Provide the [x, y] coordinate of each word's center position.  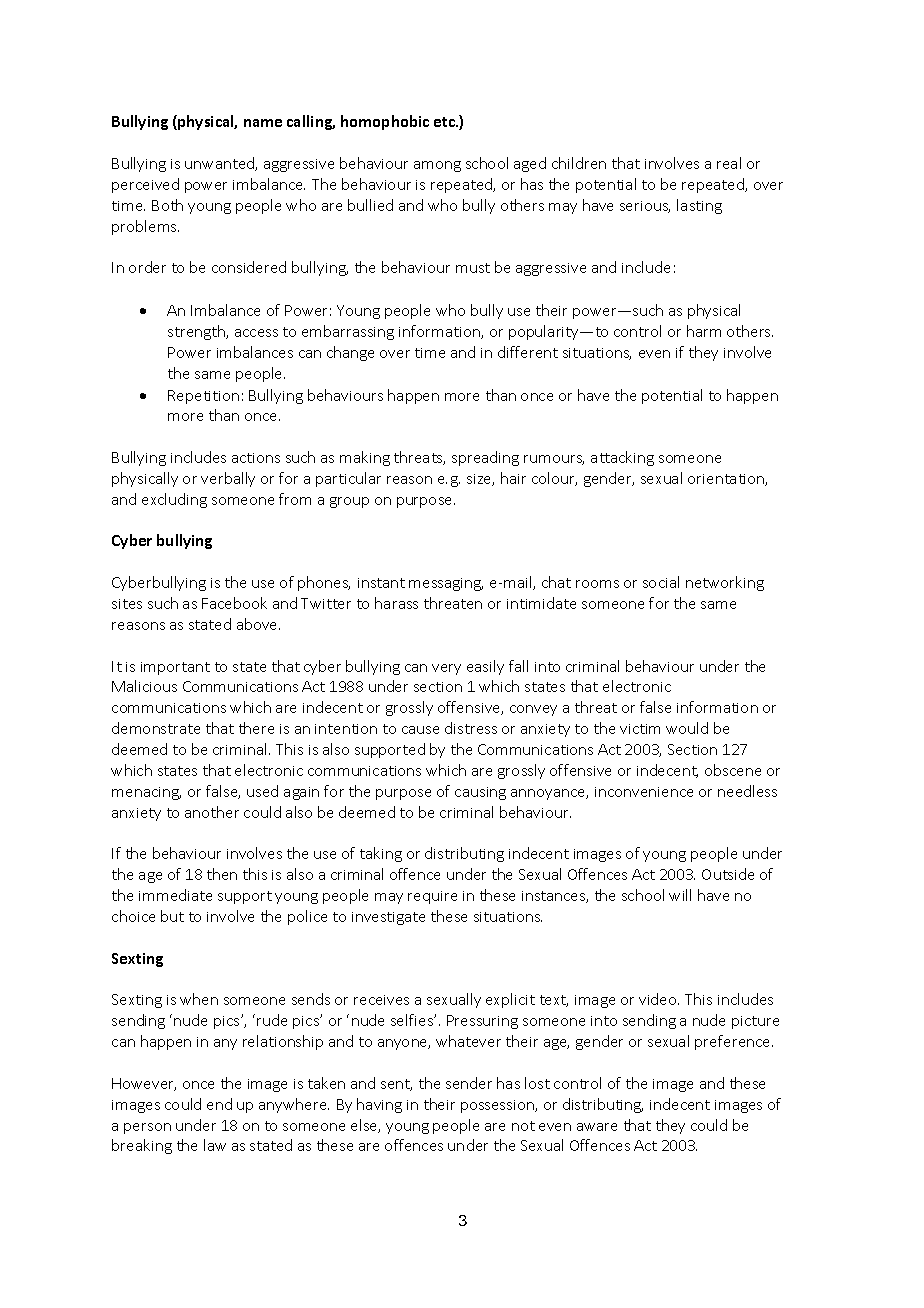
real [729, 163]
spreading [485, 458]
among [437, 166]
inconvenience [644, 792]
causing [480, 793]
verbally [228, 479]
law [215, 1145]
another [212, 812]
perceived [145, 185]
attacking [622, 458]
